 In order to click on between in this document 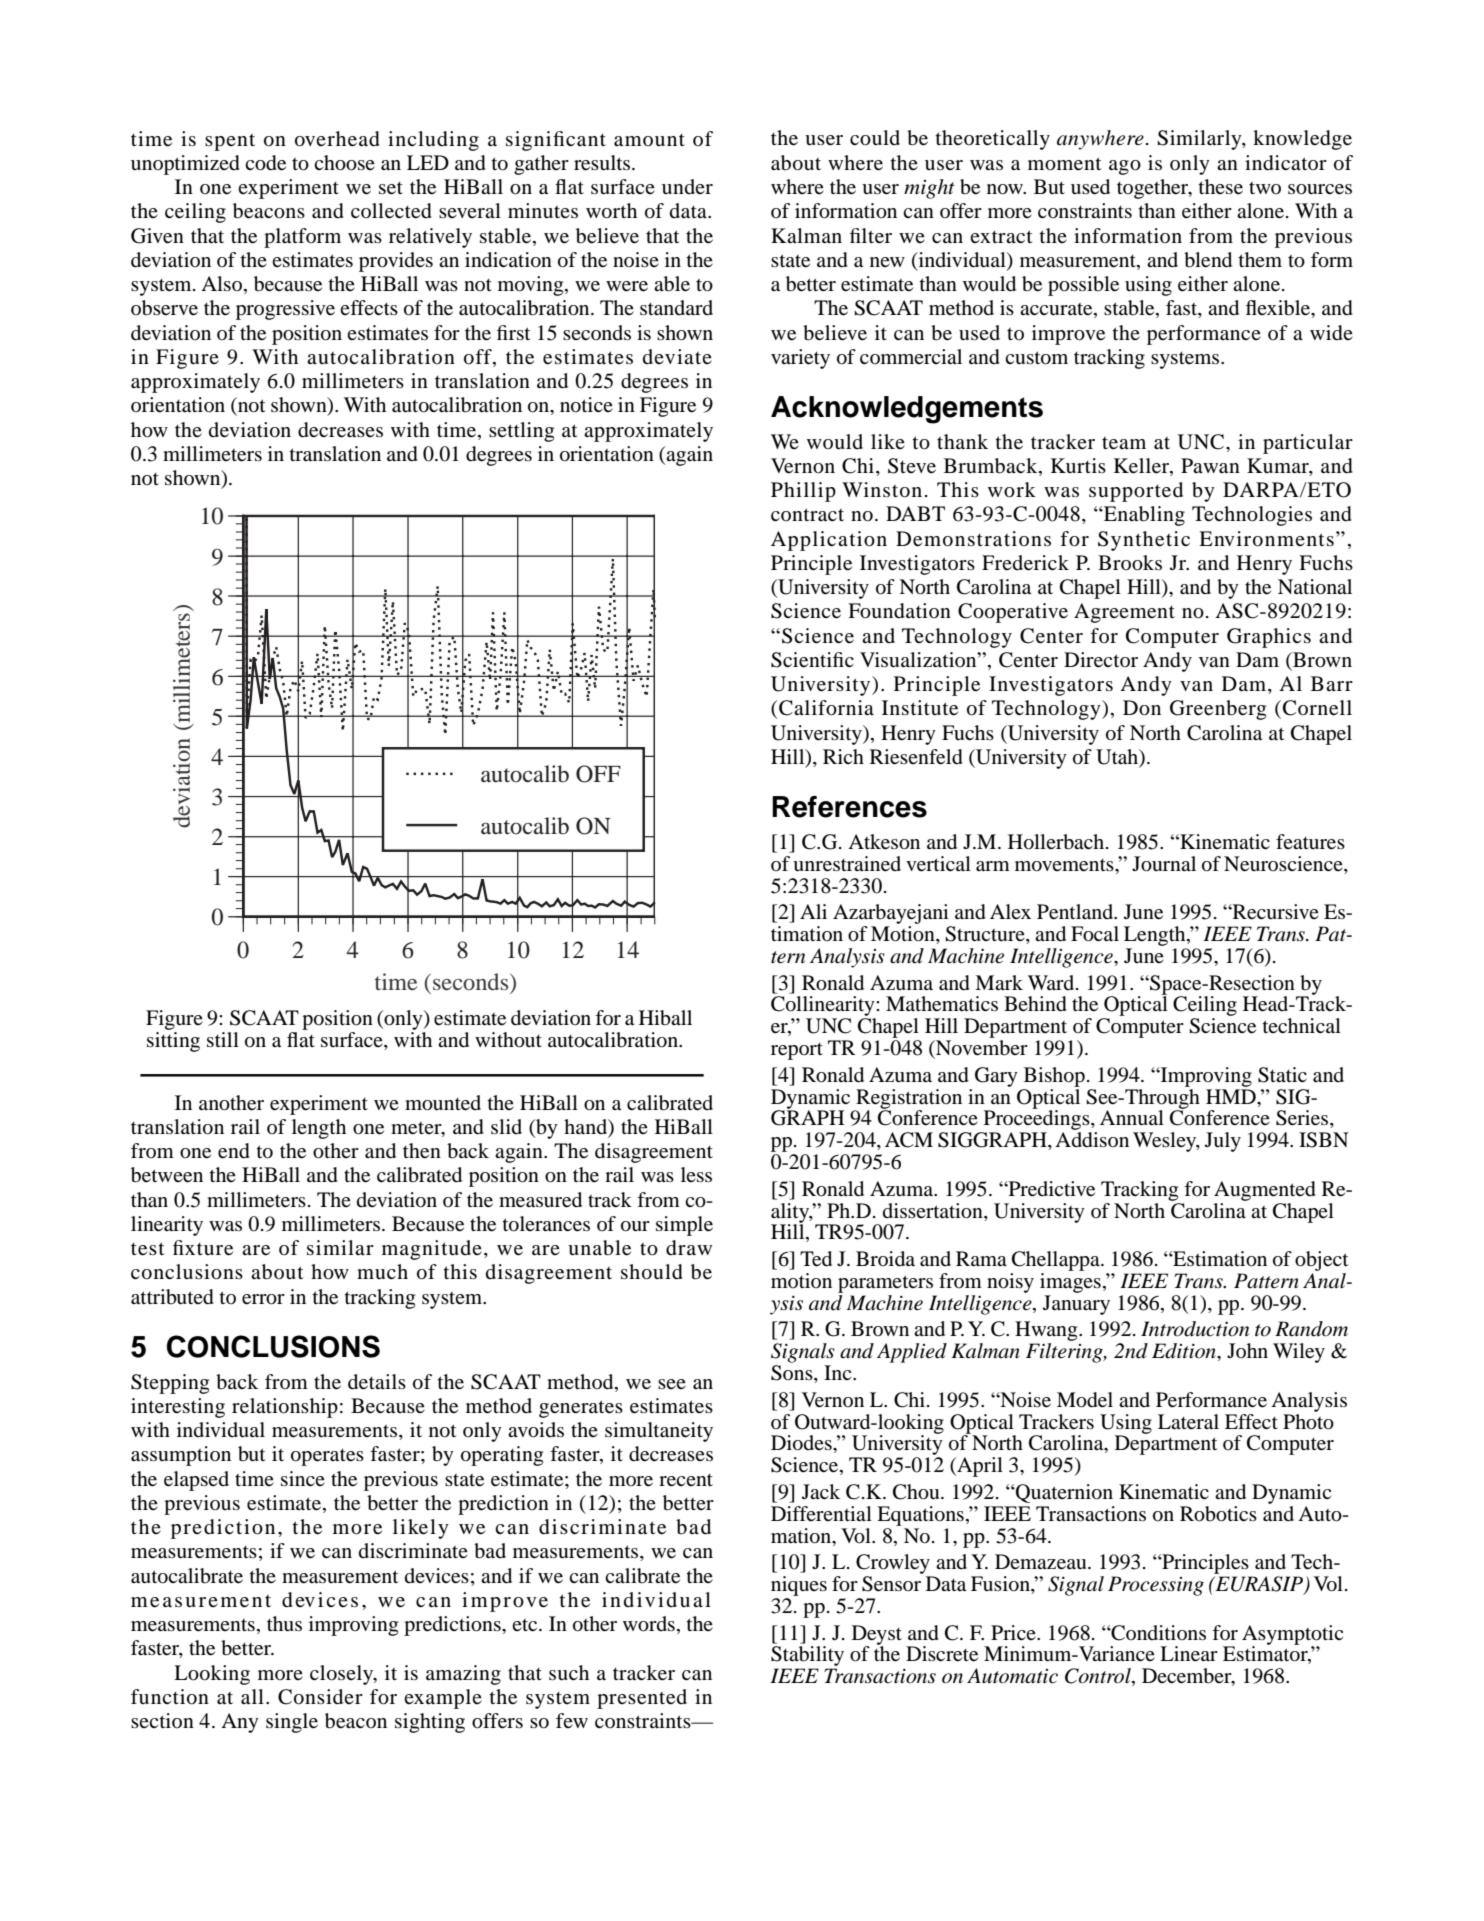, I will do `click(167, 1175)`.
